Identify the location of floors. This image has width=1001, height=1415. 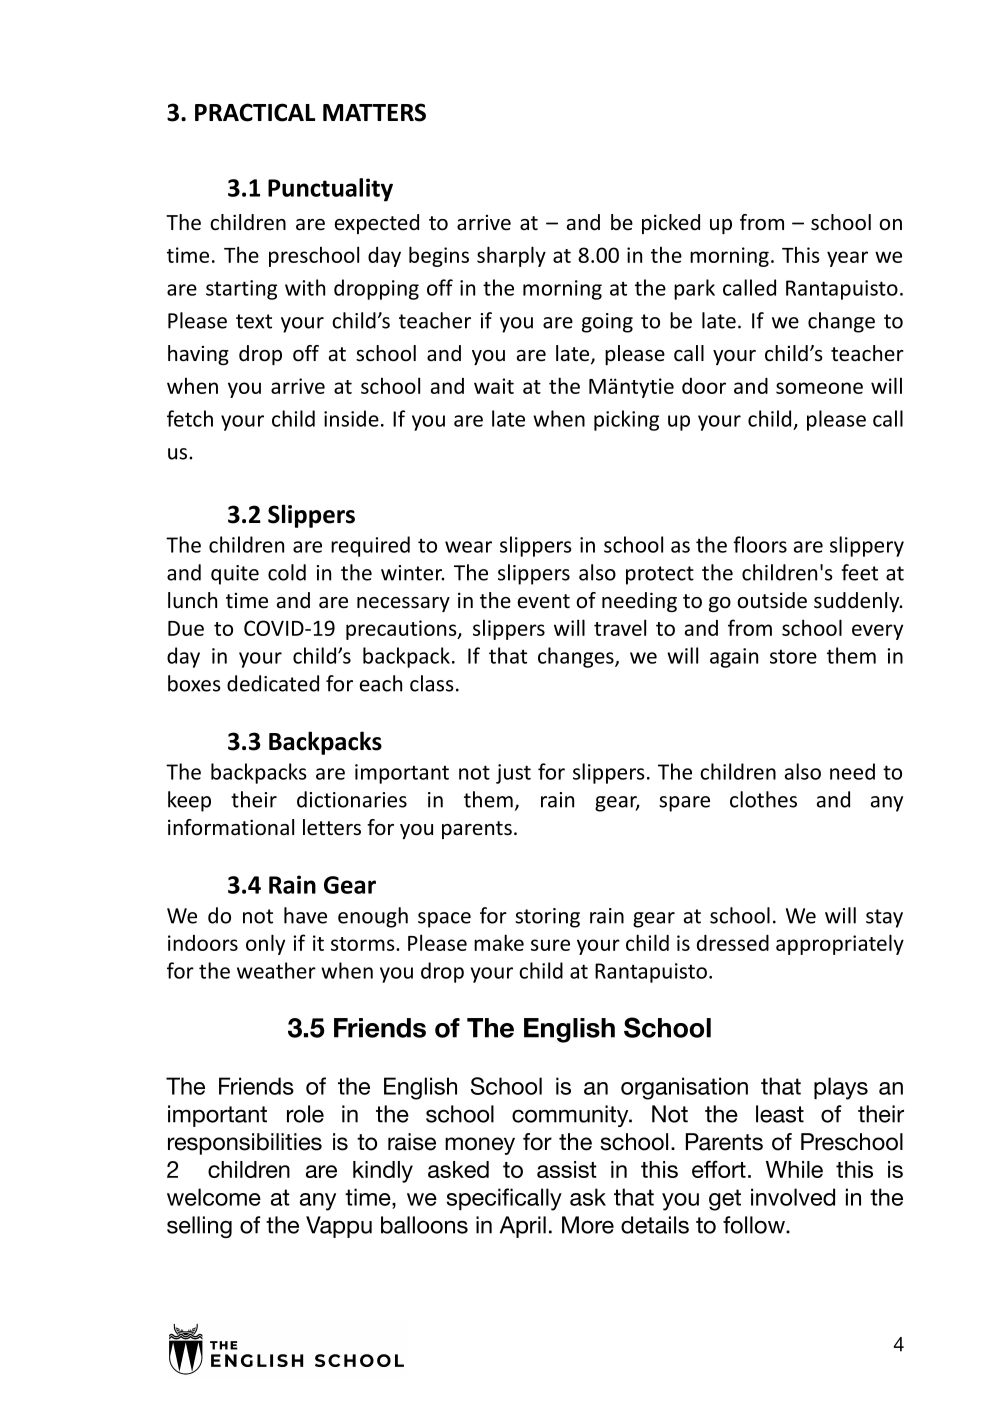
(760, 544).
